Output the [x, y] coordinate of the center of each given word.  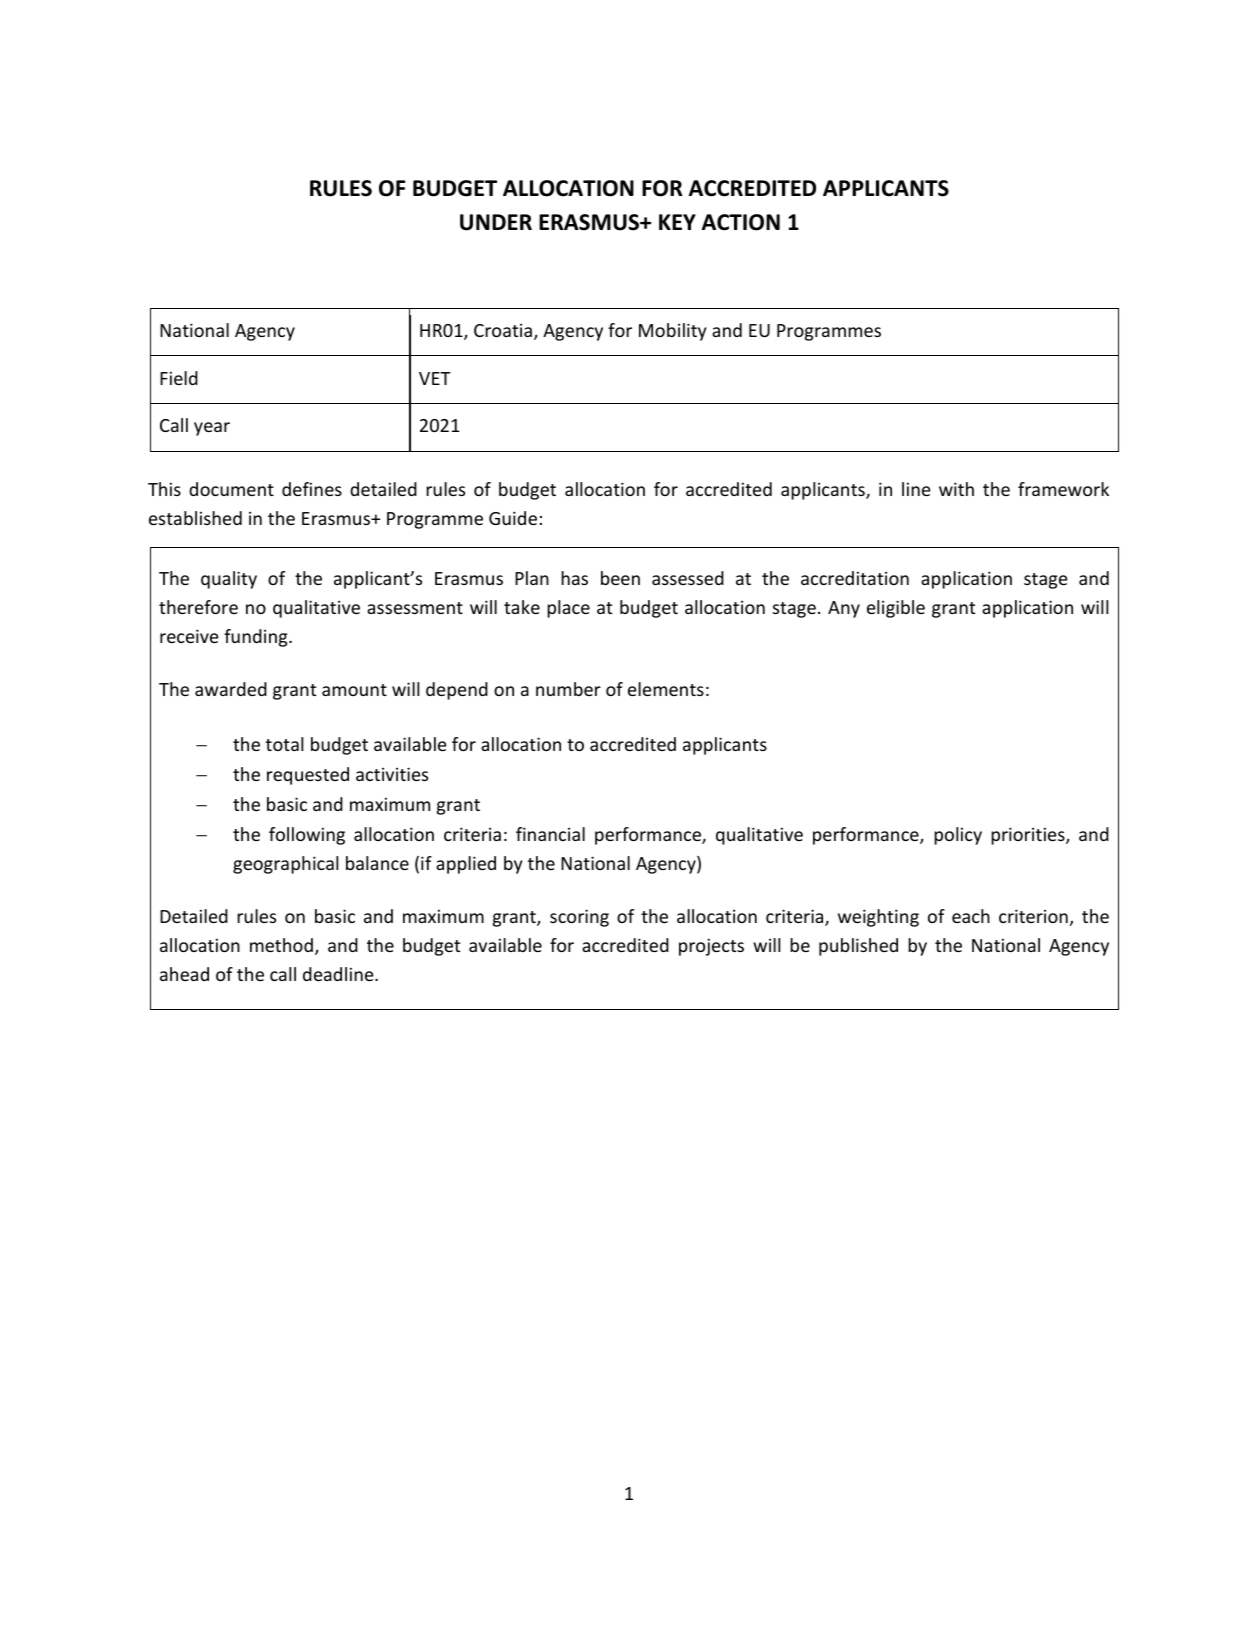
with [956, 489]
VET [435, 378]
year [212, 429]
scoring [579, 918]
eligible [896, 609]
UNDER [496, 222]
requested [308, 776]
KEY [677, 222]
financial [550, 834]
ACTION [741, 222]
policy [958, 836]
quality [229, 580]
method [281, 945]
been [620, 578]
